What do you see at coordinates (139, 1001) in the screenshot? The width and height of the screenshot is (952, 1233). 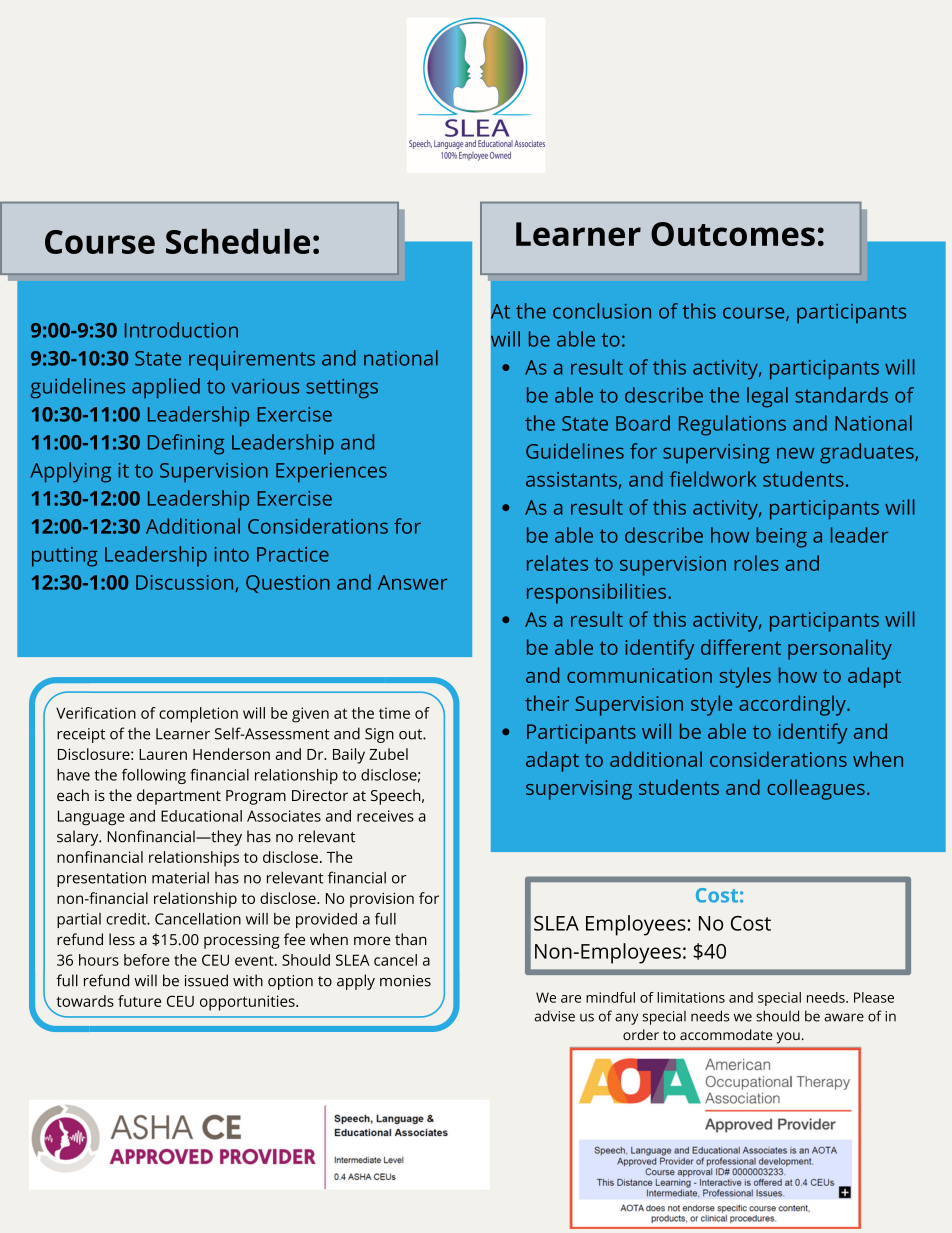 I see `future` at bounding box center [139, 1001].
